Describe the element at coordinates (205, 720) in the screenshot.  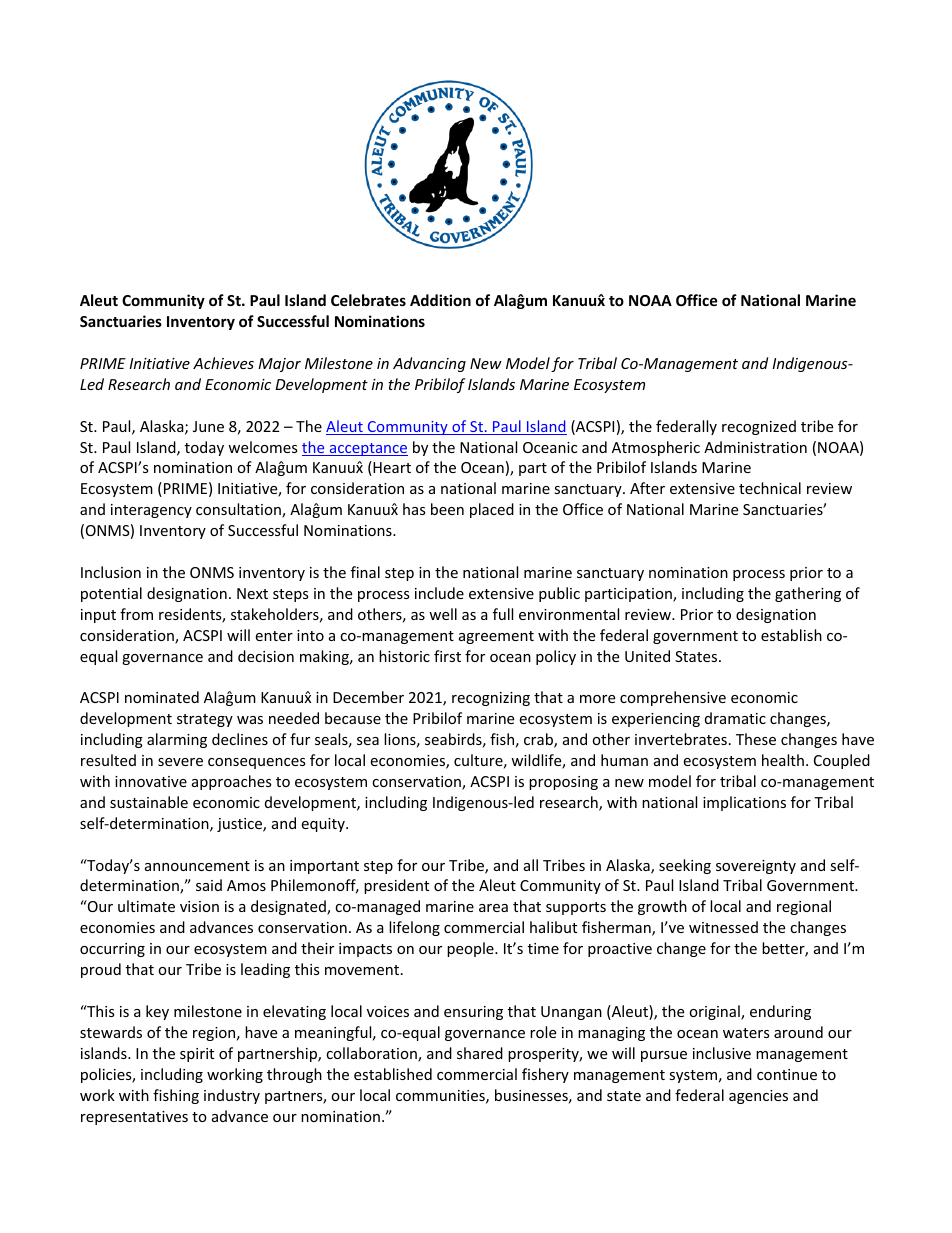
I see `strategy` at that location.
